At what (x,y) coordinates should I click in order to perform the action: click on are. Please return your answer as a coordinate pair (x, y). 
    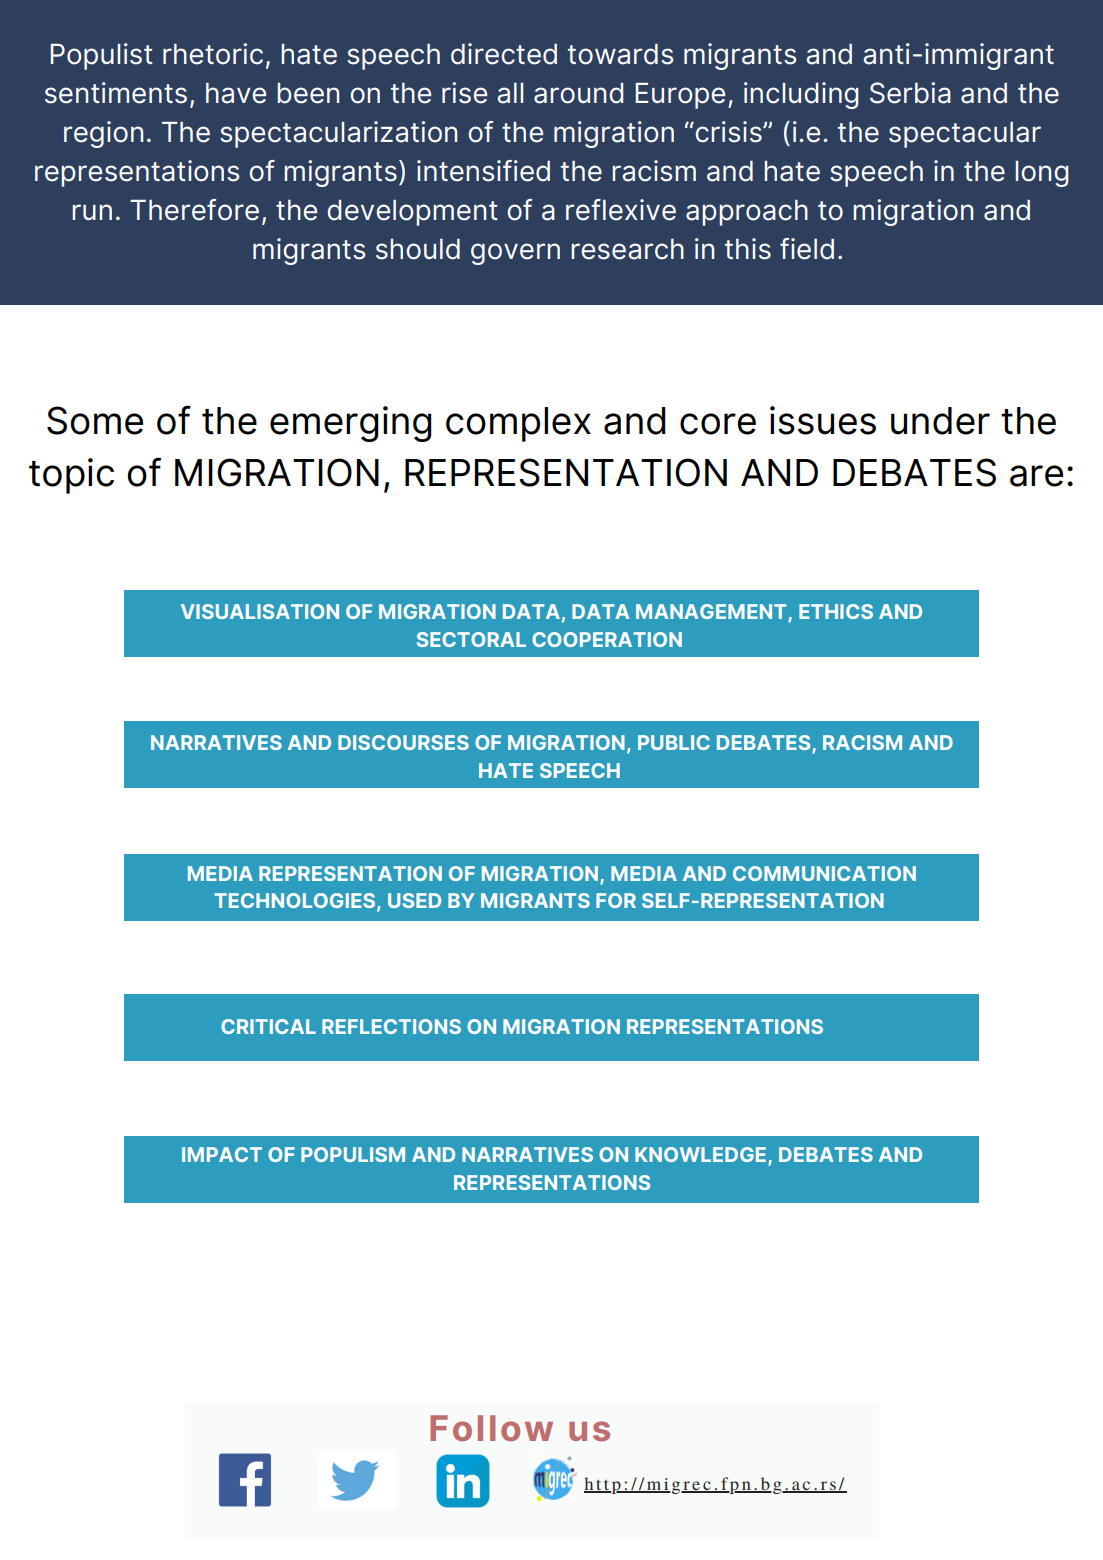
    Looking at the image, I should click on (1036, 476).
